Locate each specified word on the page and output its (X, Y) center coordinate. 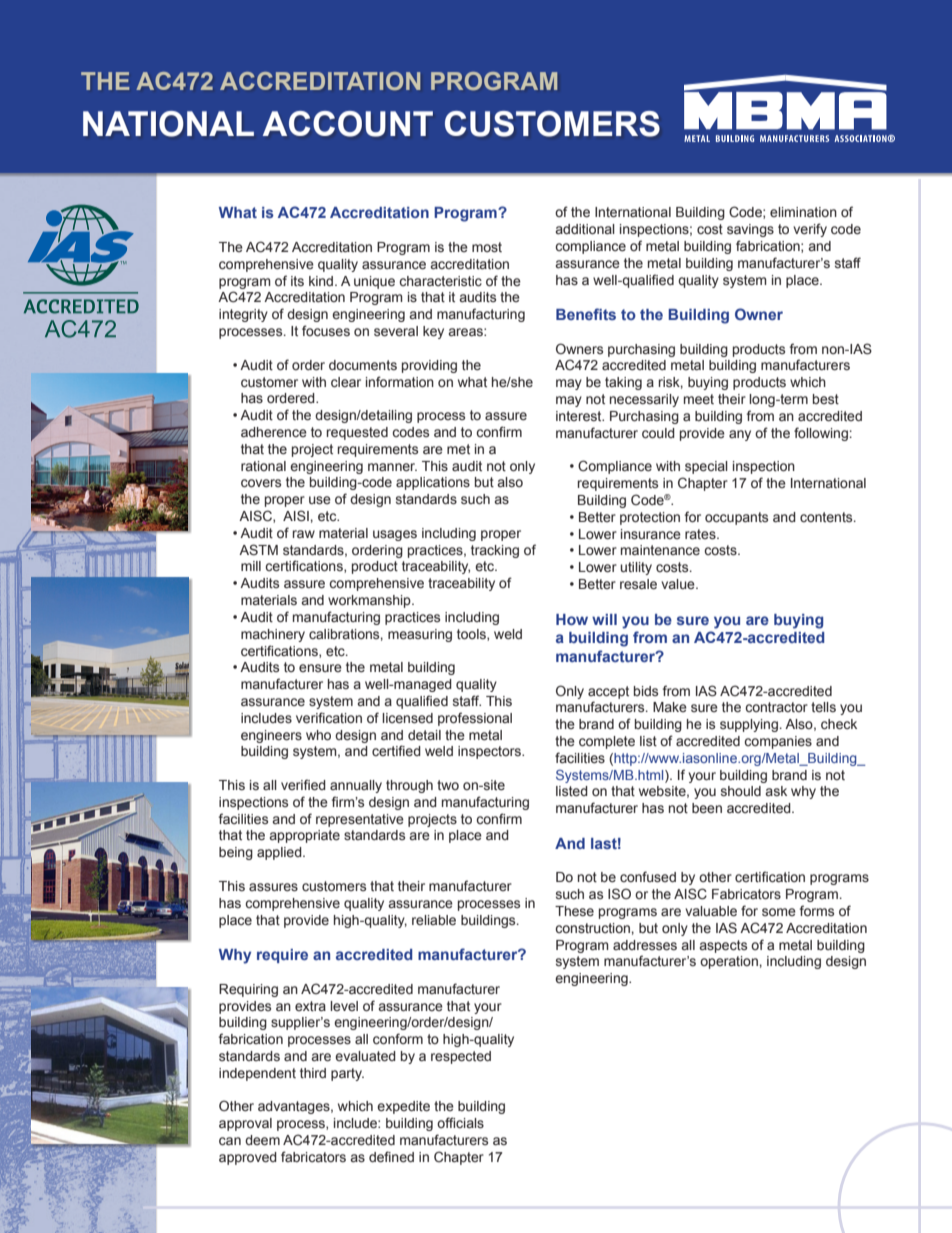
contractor (776, 707)
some (779, 912)
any (740, 435)
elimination (803, 212)
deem (262, 1140)
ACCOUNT (348, 124)
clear (346, 382)
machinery (273, 635)
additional (585, 229)
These (574, 911)
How (572, 619)
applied (280, 853)
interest (580, 416)
